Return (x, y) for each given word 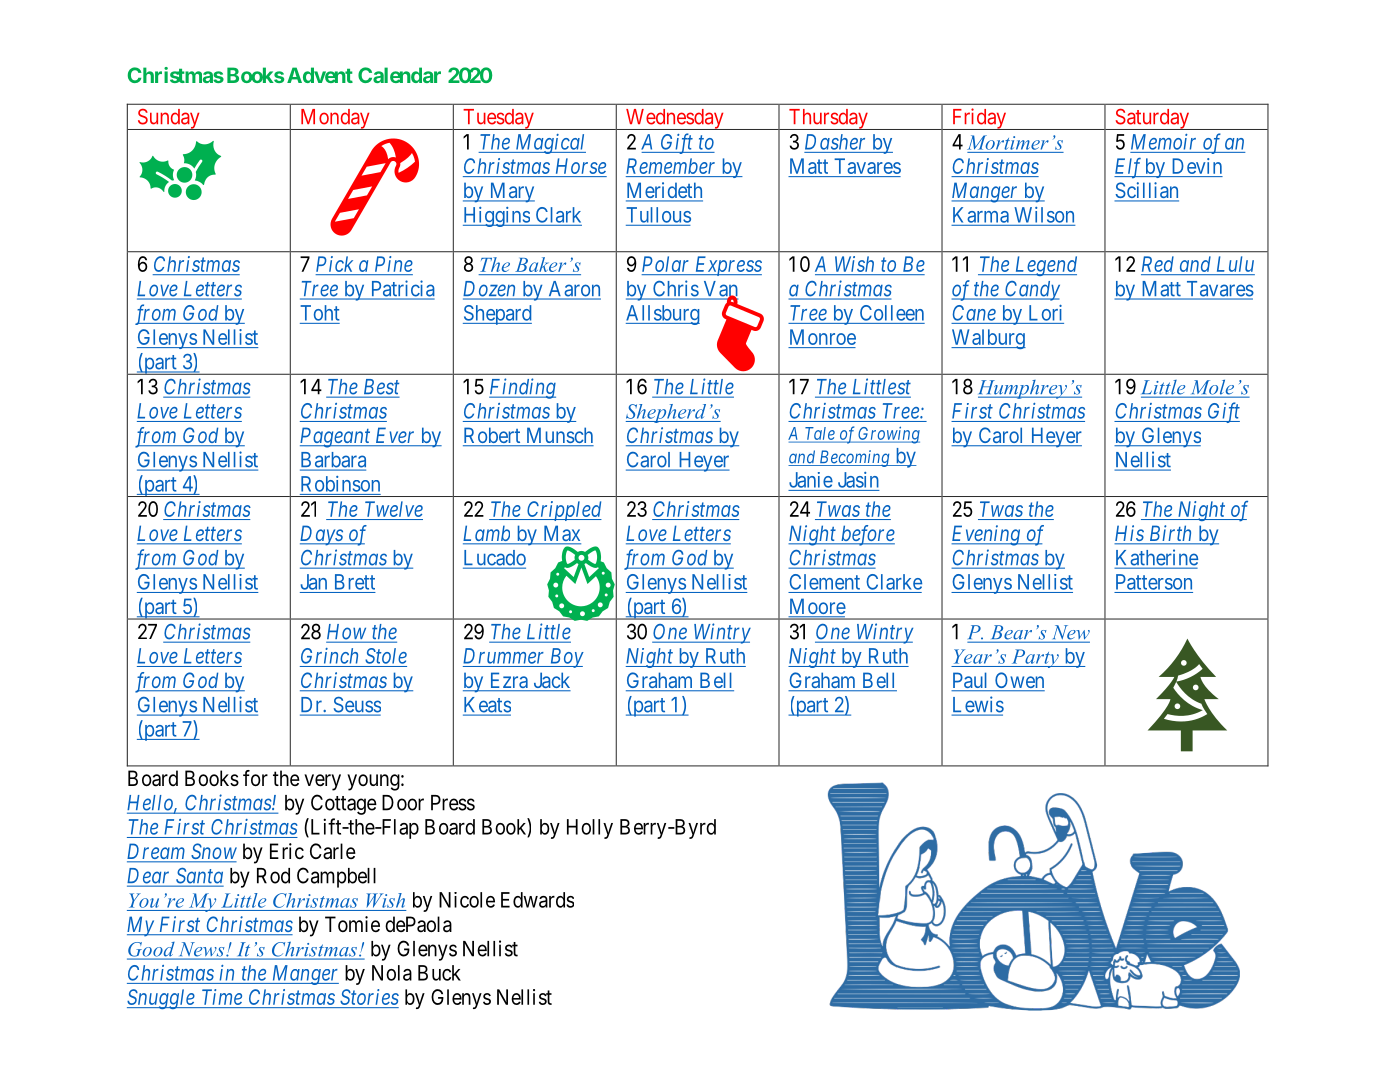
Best (380, 388)
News (201, 950)
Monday (335, 119)
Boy (565, 658)
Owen (1019, 681)
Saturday (1152, 119)
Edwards (537, 900)
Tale (819, 434)
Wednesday (674, 119)
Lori (1045, 313)
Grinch (329, 656)
